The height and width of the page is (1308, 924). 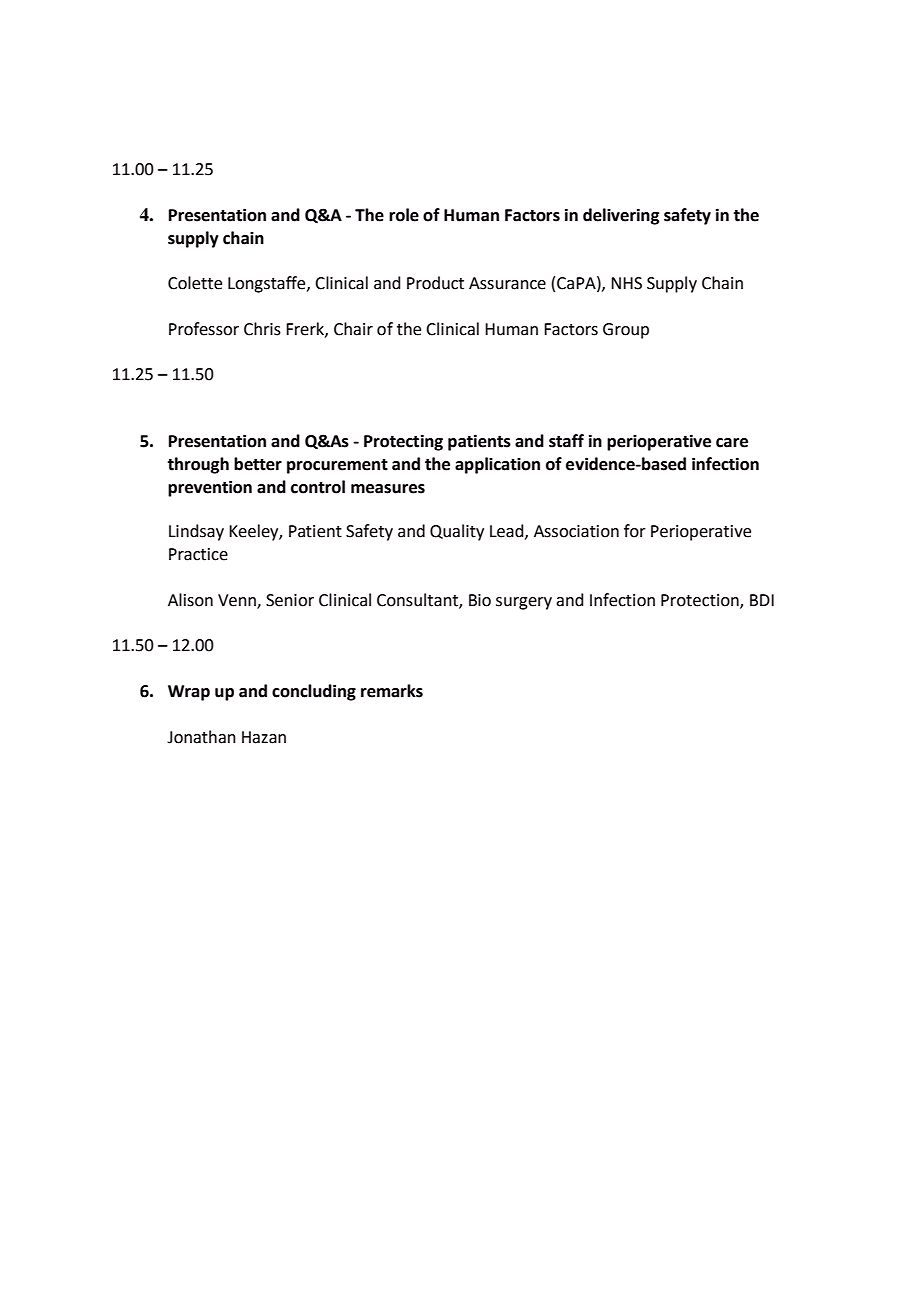 I want to click on Quality, so click(x=457, y=532).
